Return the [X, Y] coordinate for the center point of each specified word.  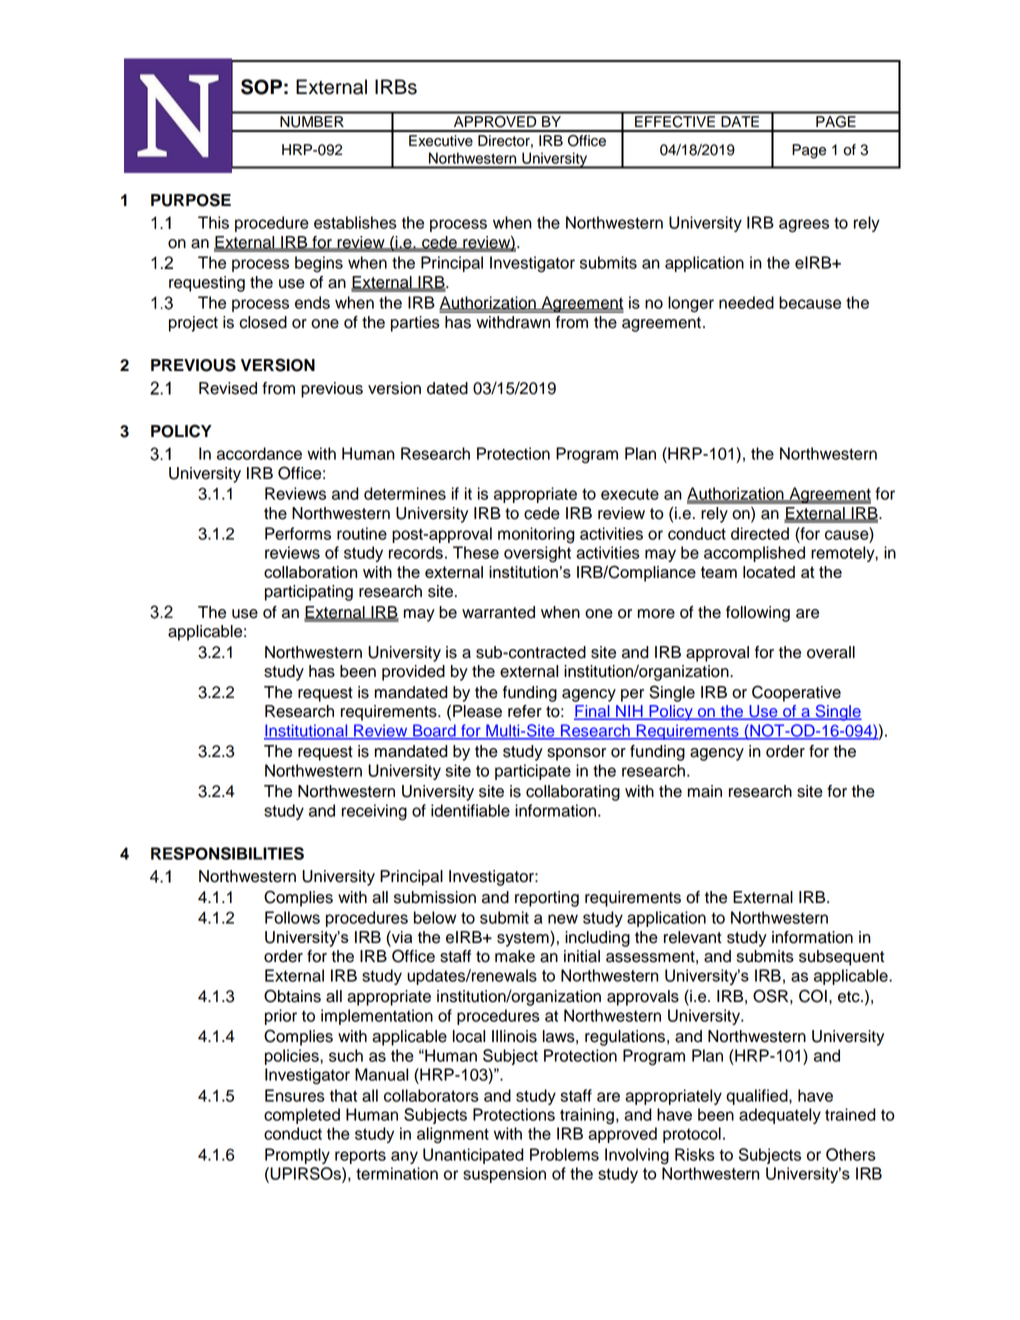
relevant [693, 937]
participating [309, 593]
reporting [547, 899]
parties [415, 324]
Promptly [297, 1156]
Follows [292, 917]
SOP [261, 87]
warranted [498, 612]
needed [746, 302]
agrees [804, 226]
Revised [228, 388]
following [758, 614]
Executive [441, 141]
